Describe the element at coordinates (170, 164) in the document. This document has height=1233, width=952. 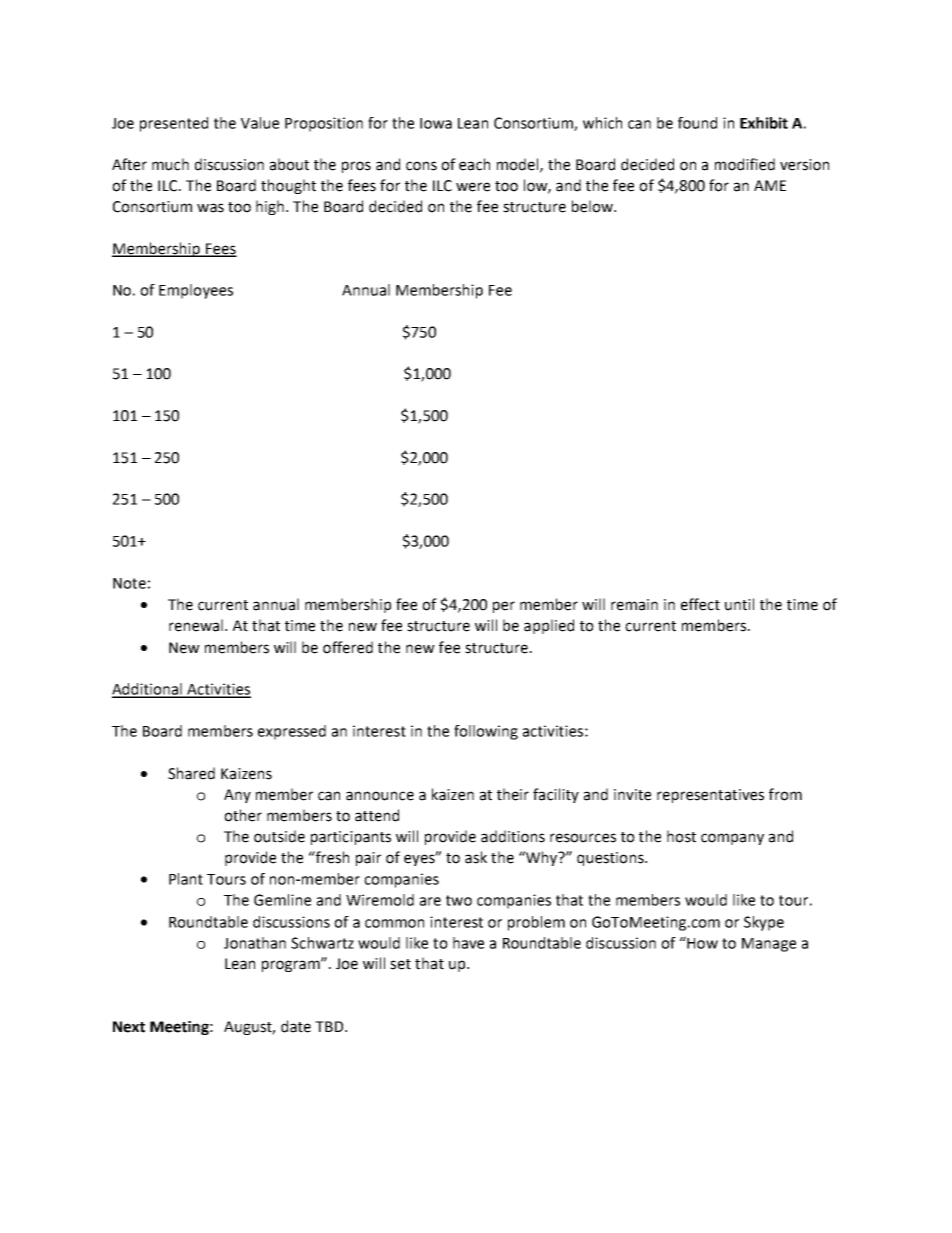
I see `much` at that location.
